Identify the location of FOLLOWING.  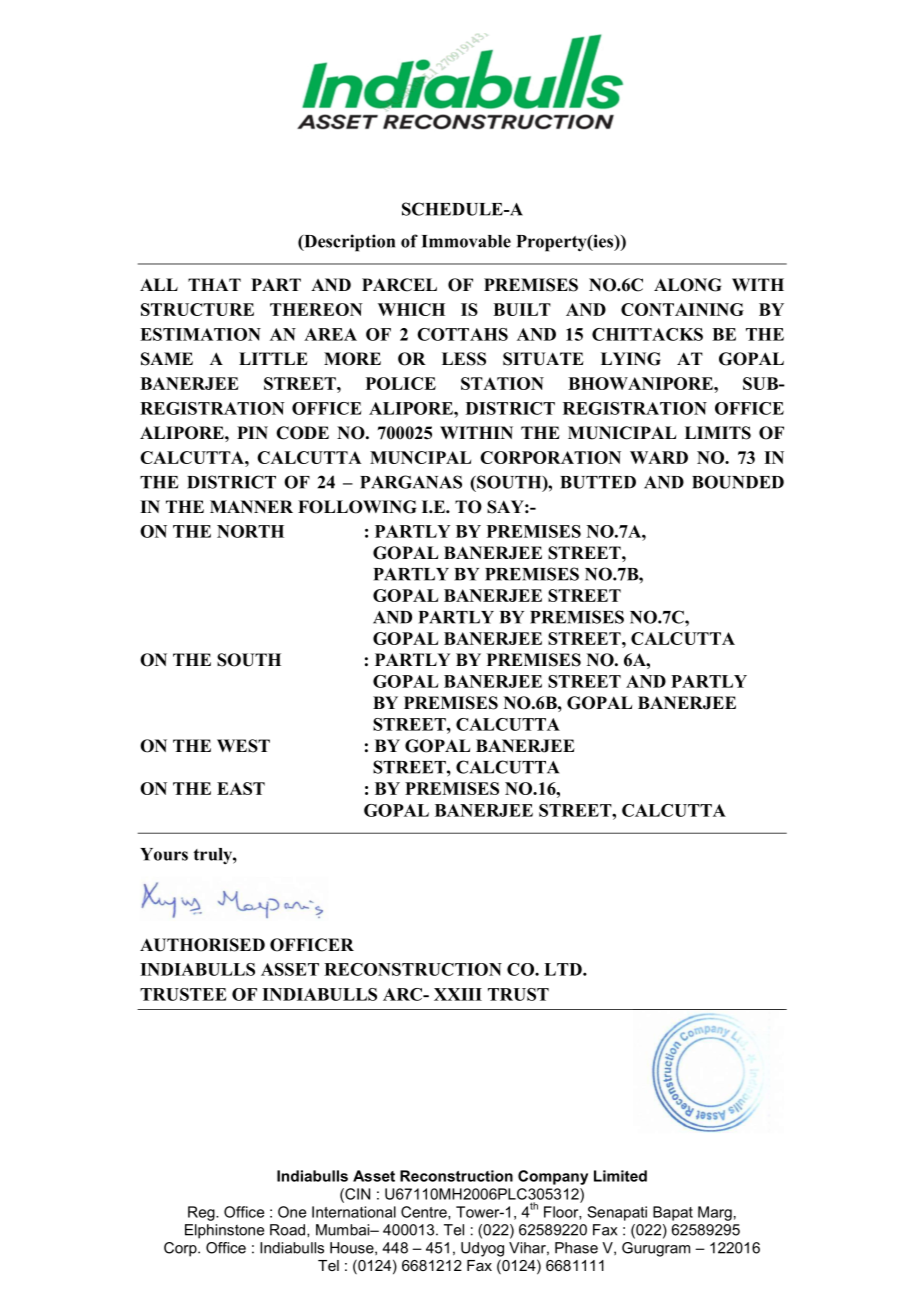
(357, 507).
